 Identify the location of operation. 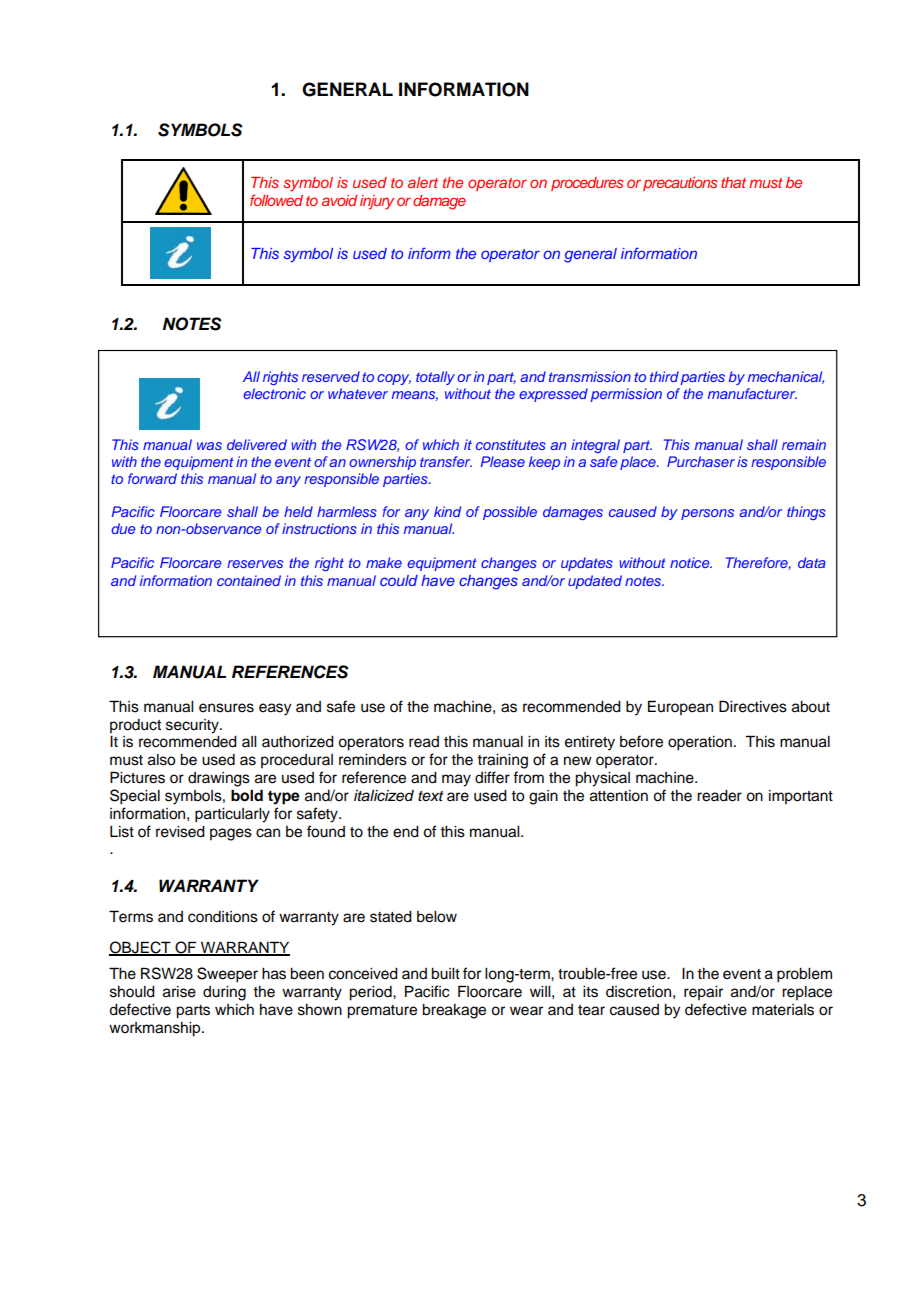
(700, 743).
